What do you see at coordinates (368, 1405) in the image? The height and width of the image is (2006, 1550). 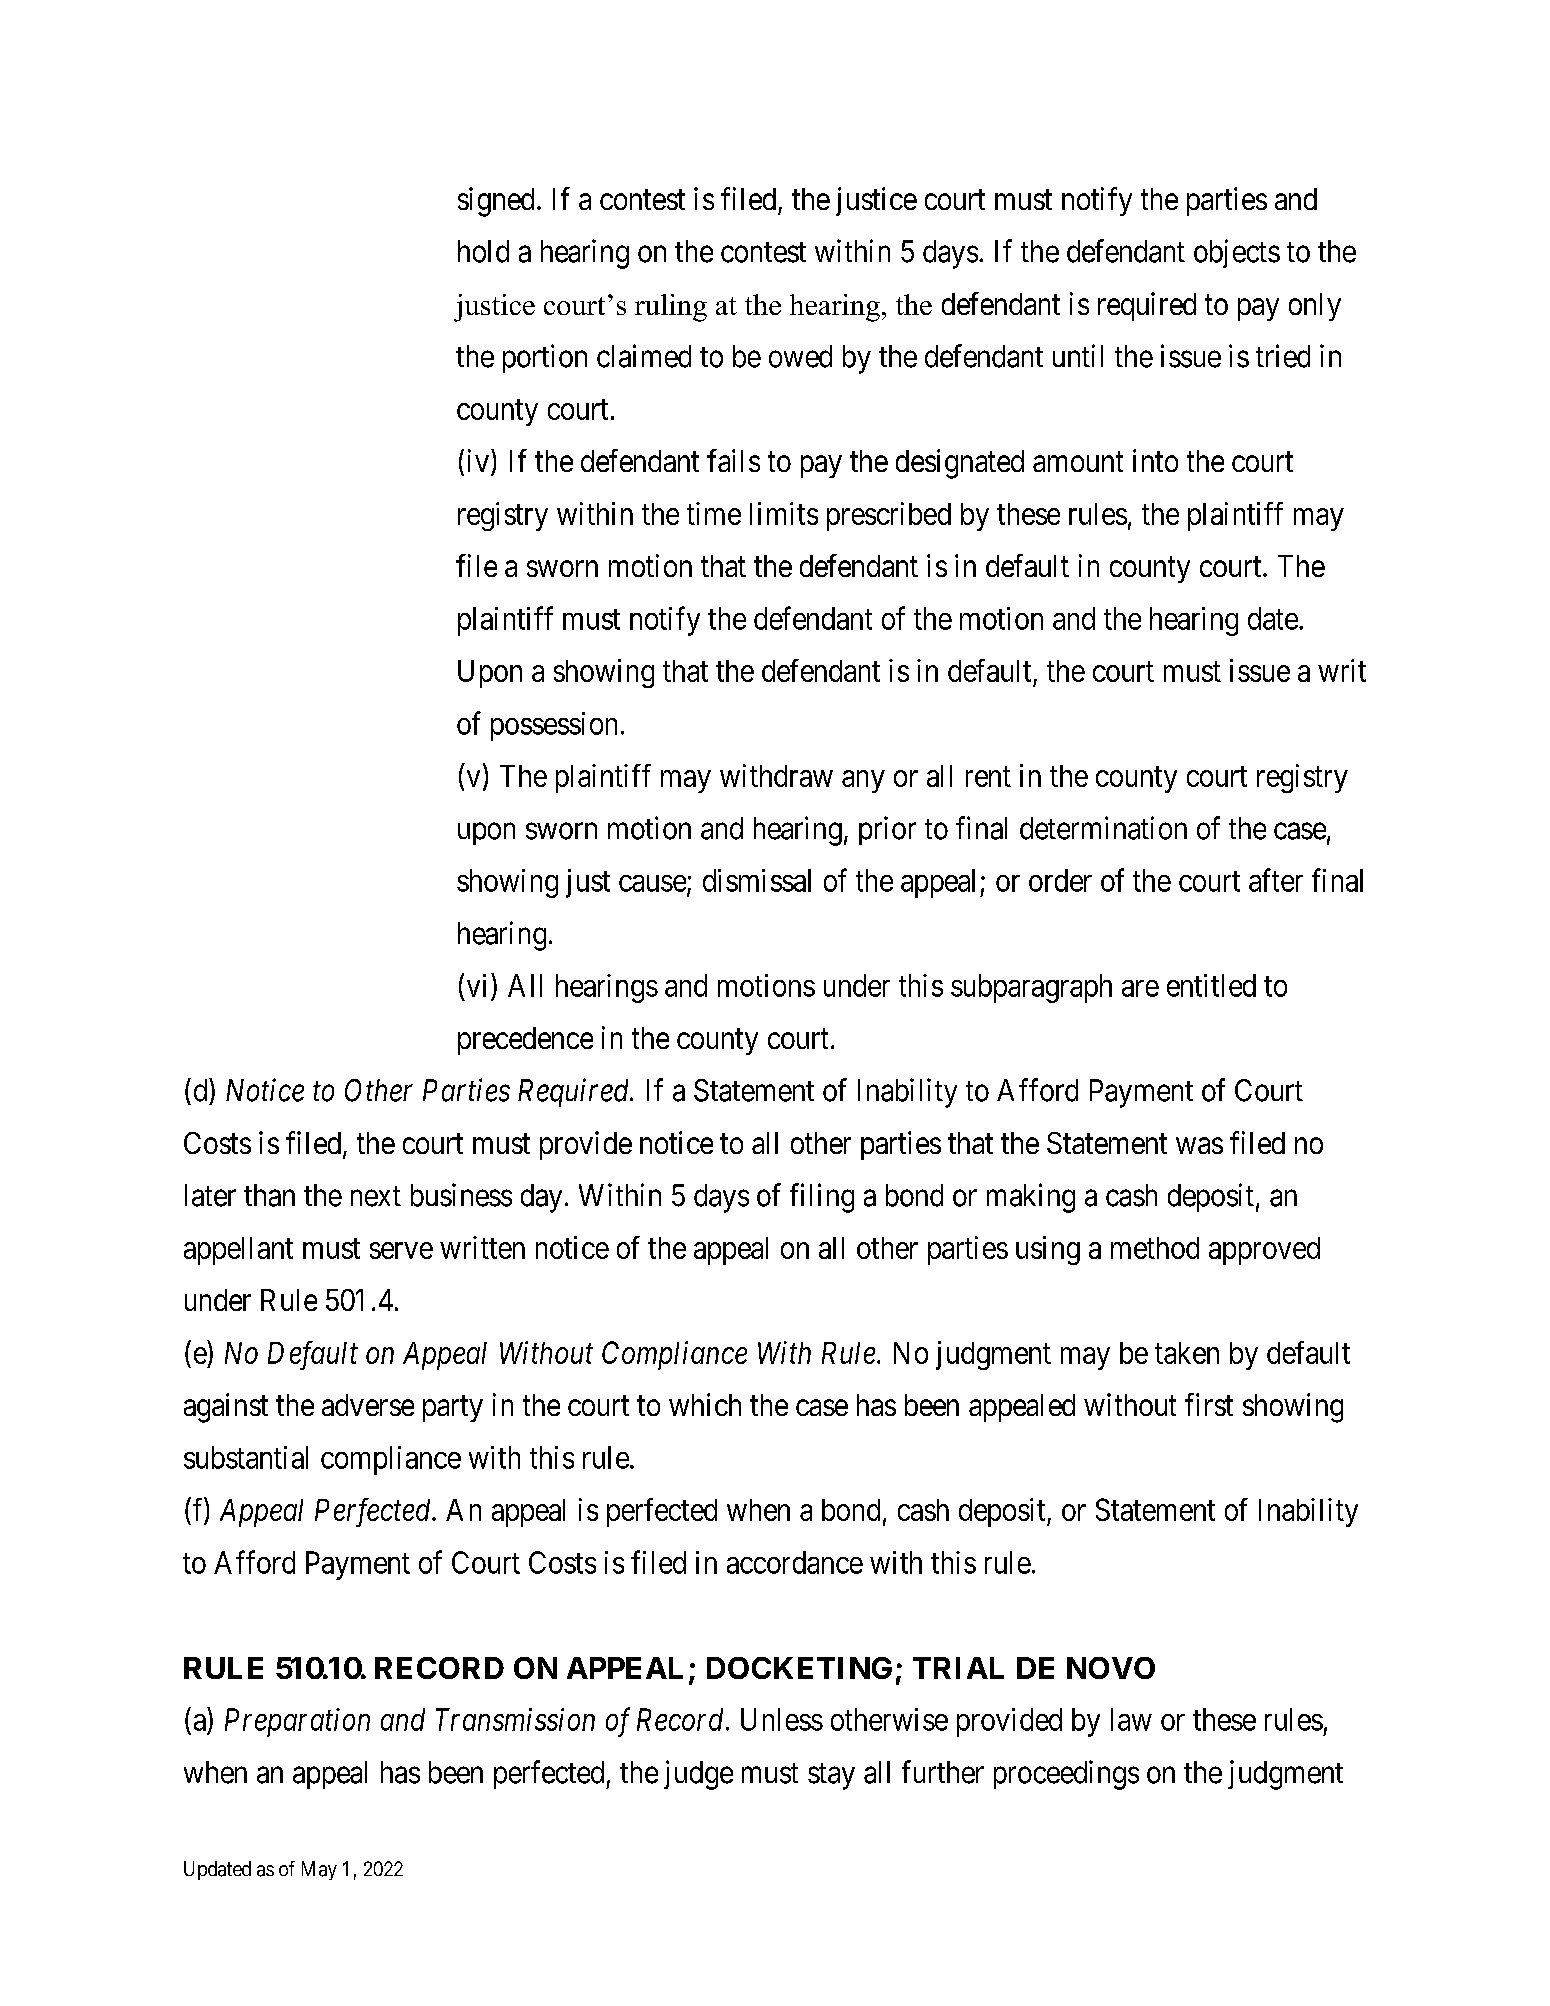 I see `adverse` at bounding box center [368, 1405].
